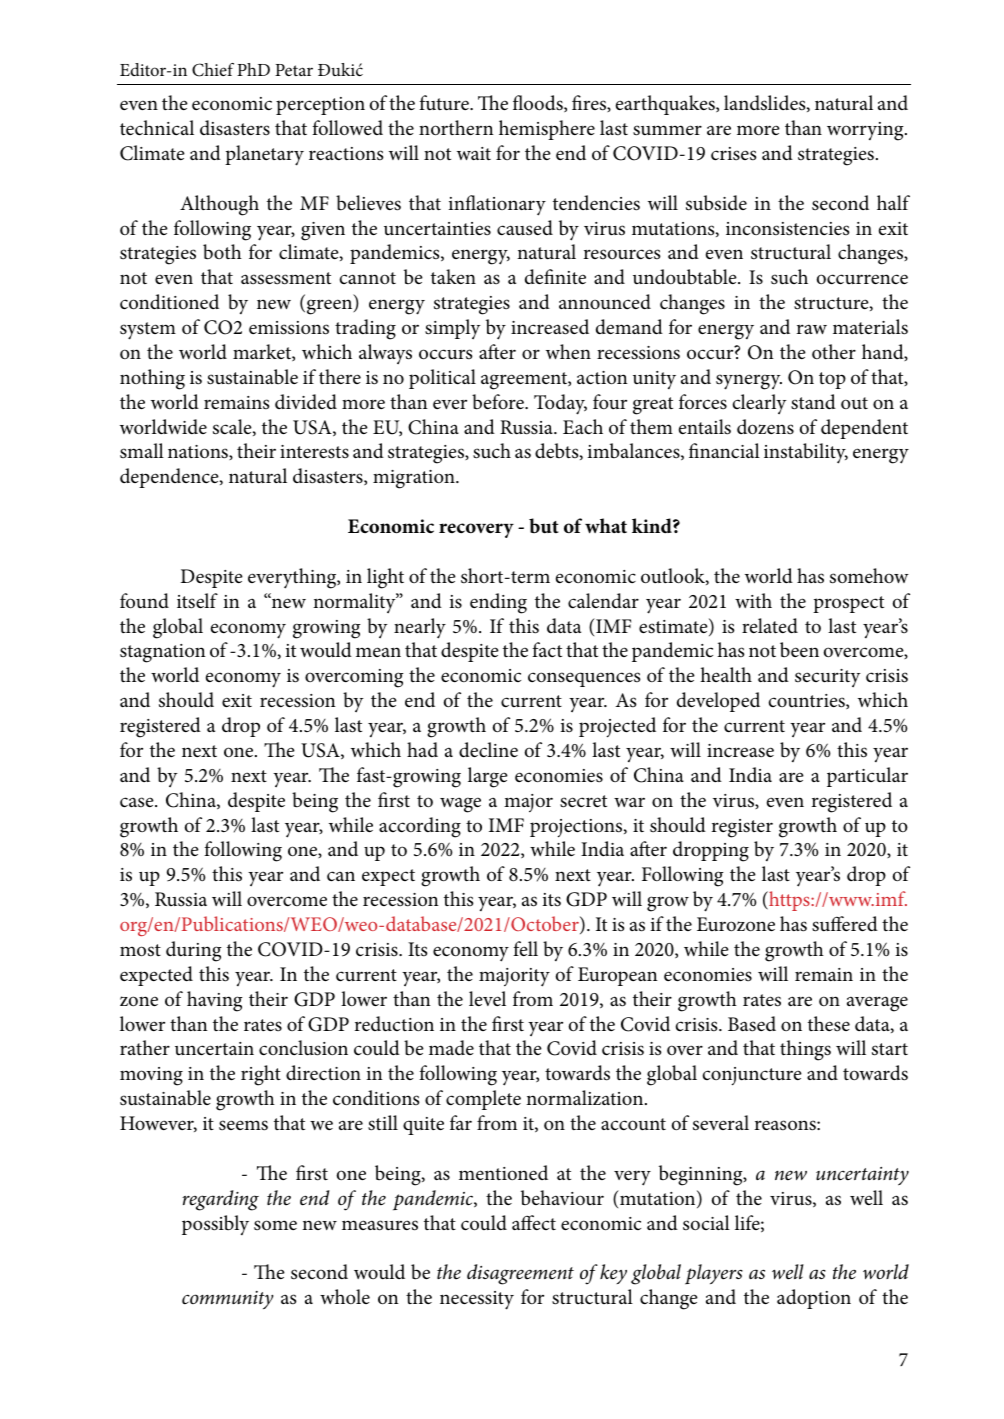  Describe the element at coordinates (525, 948) in the screenshot. I see `fell` at that location.
